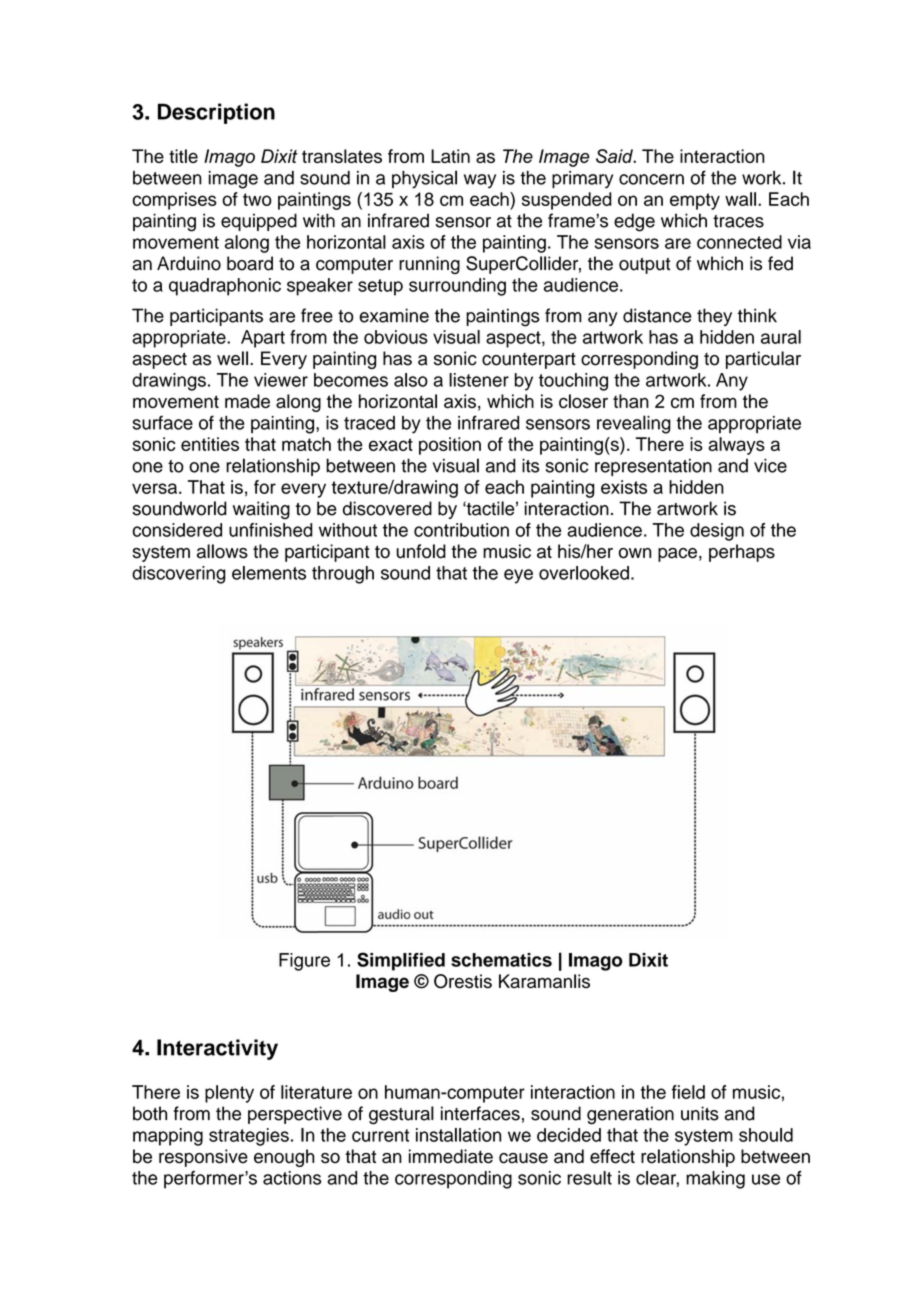 This page has height=1308, width=924. What do you see at coordinates (458, 1135) in the page?
I see `installation` at bounding box center [458, 1135].
